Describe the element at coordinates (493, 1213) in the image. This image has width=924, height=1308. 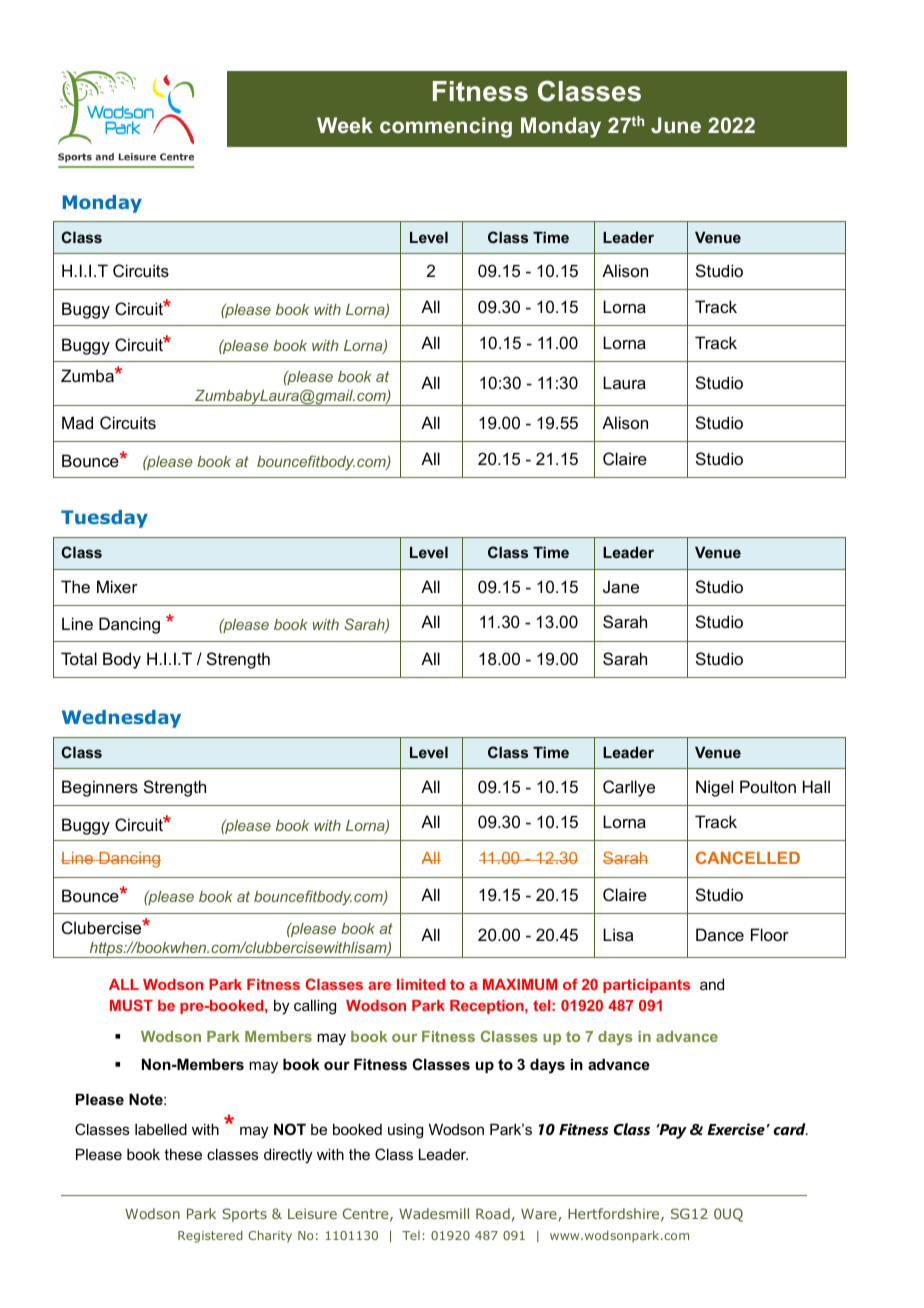
I see `Road` at that location.
